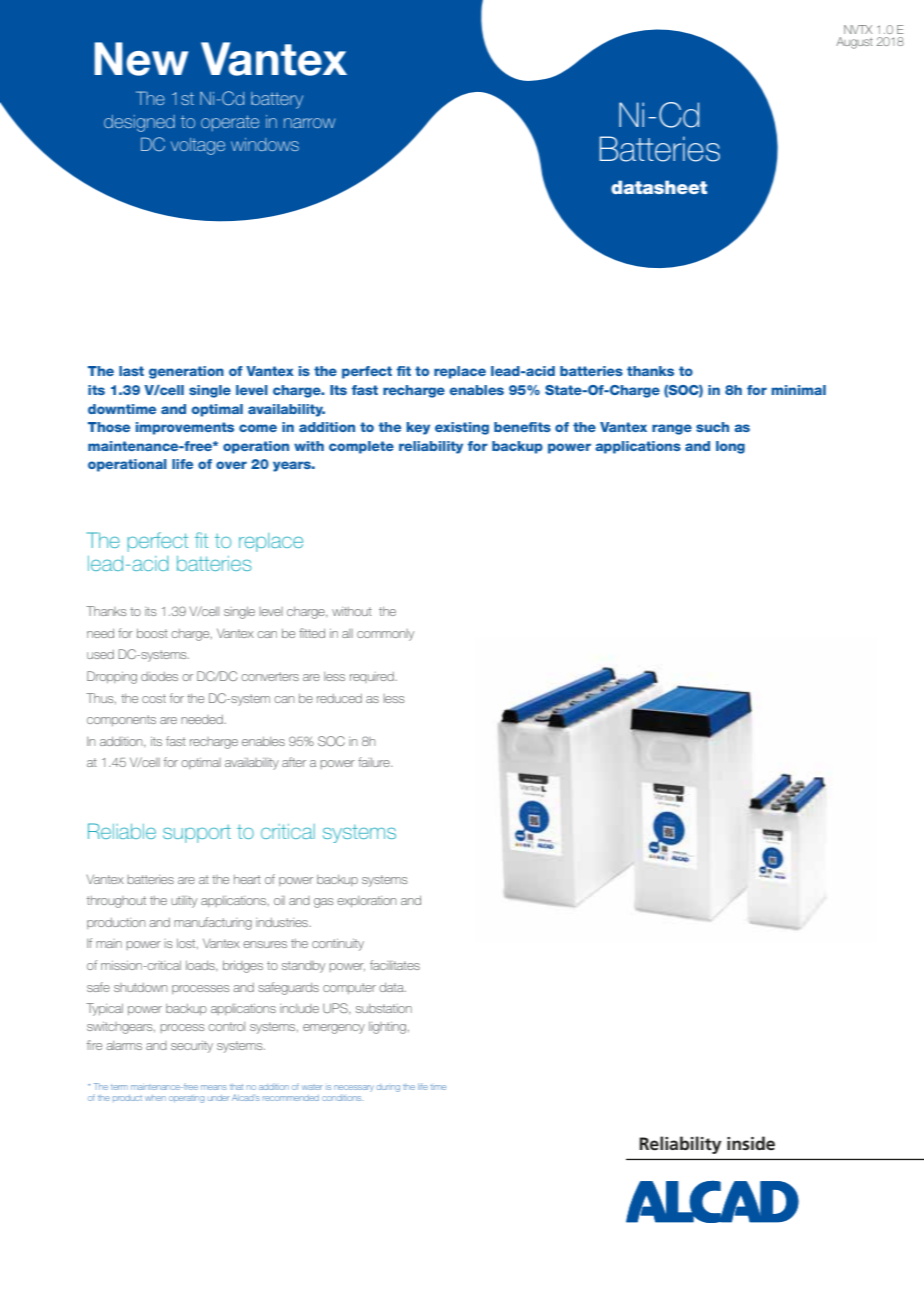  Describe the element at coordinates (751, 1143) in the document. I see `inside` at that location.
